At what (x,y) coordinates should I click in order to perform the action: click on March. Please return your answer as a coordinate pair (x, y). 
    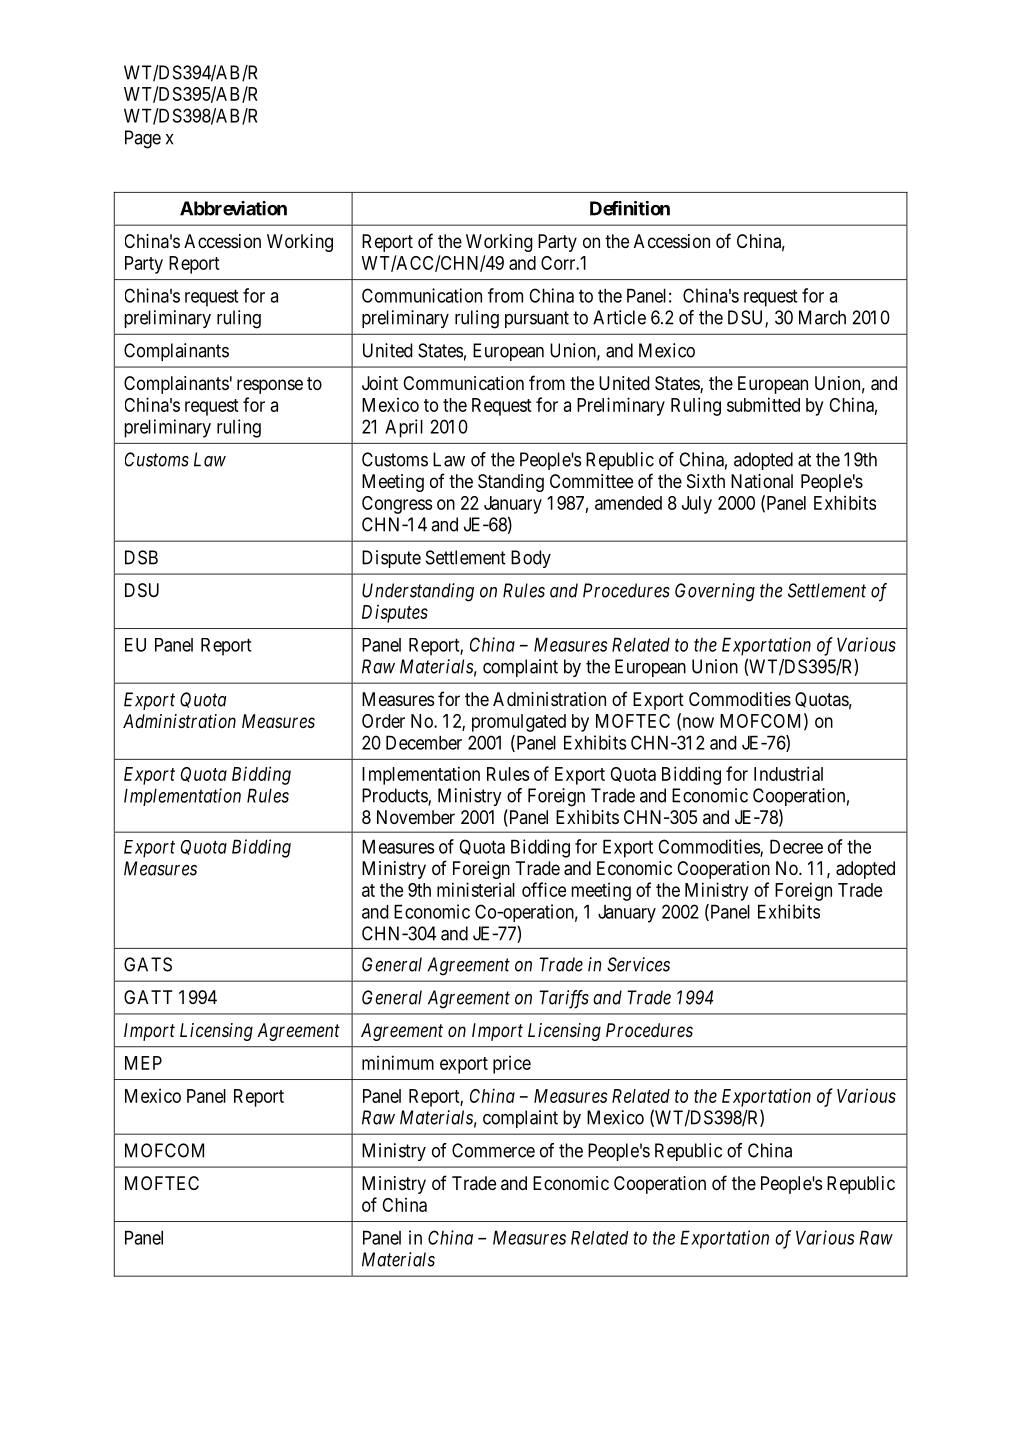
    Looking at the image, I should click on (822, 317).
